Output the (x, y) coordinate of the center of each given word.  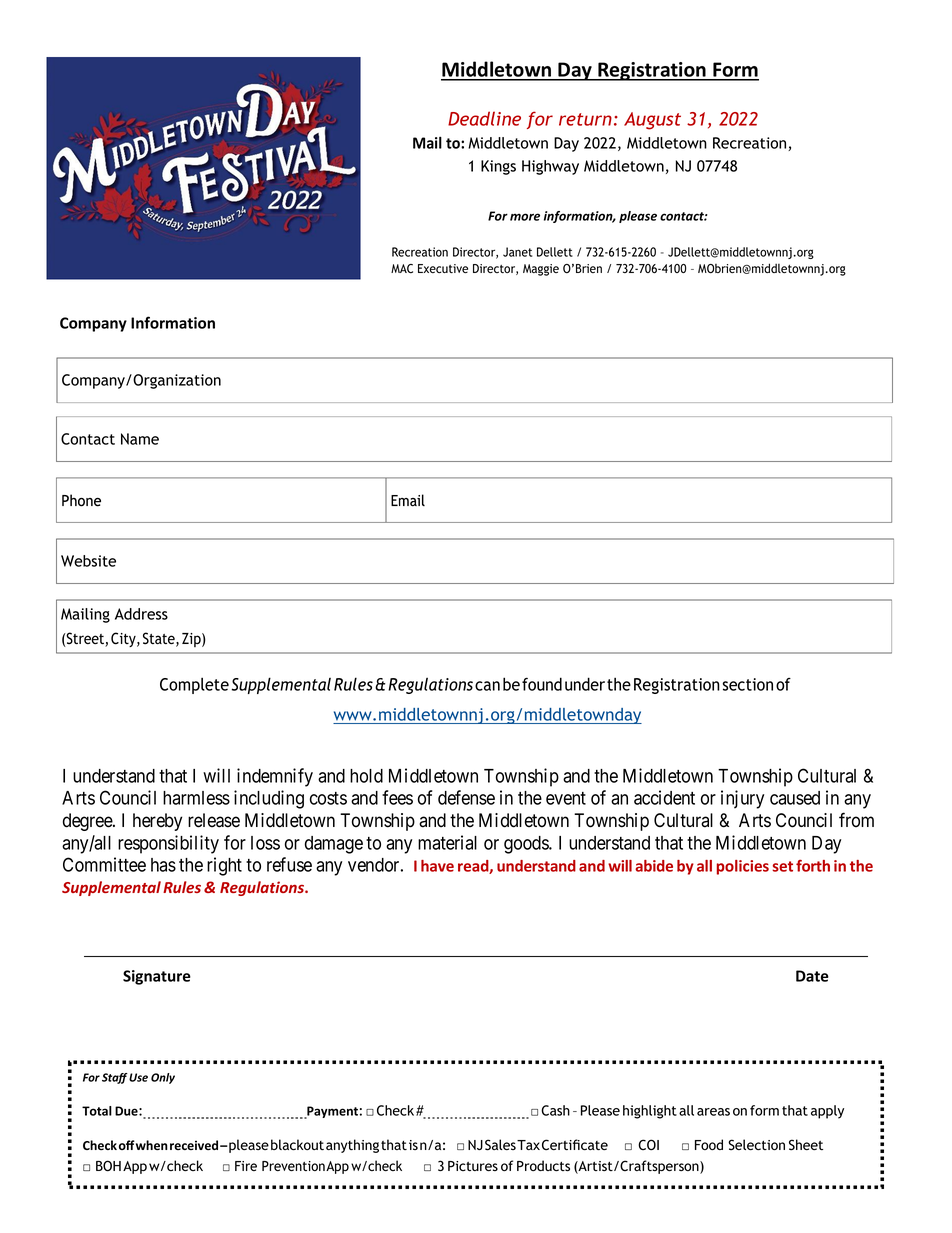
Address (141, 614)
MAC (402, 268)
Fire (246, 1166)
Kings (498, 167)
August (652, 121)
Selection (756, 1145)
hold (366, 776)
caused (795, 798)
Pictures (473, 1166)
